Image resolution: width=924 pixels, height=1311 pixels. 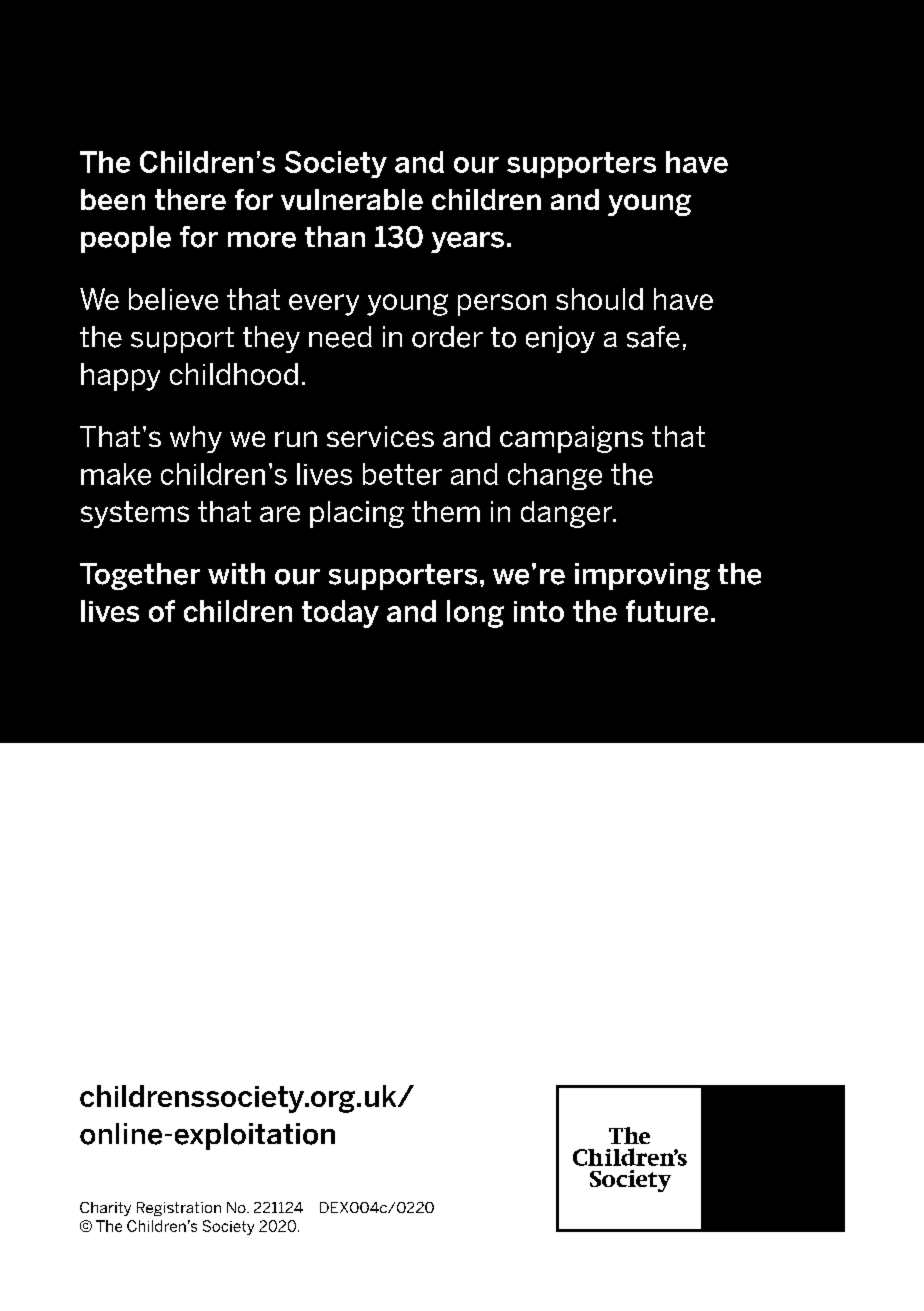 I want to click on into, so click(x=539, y=611).
